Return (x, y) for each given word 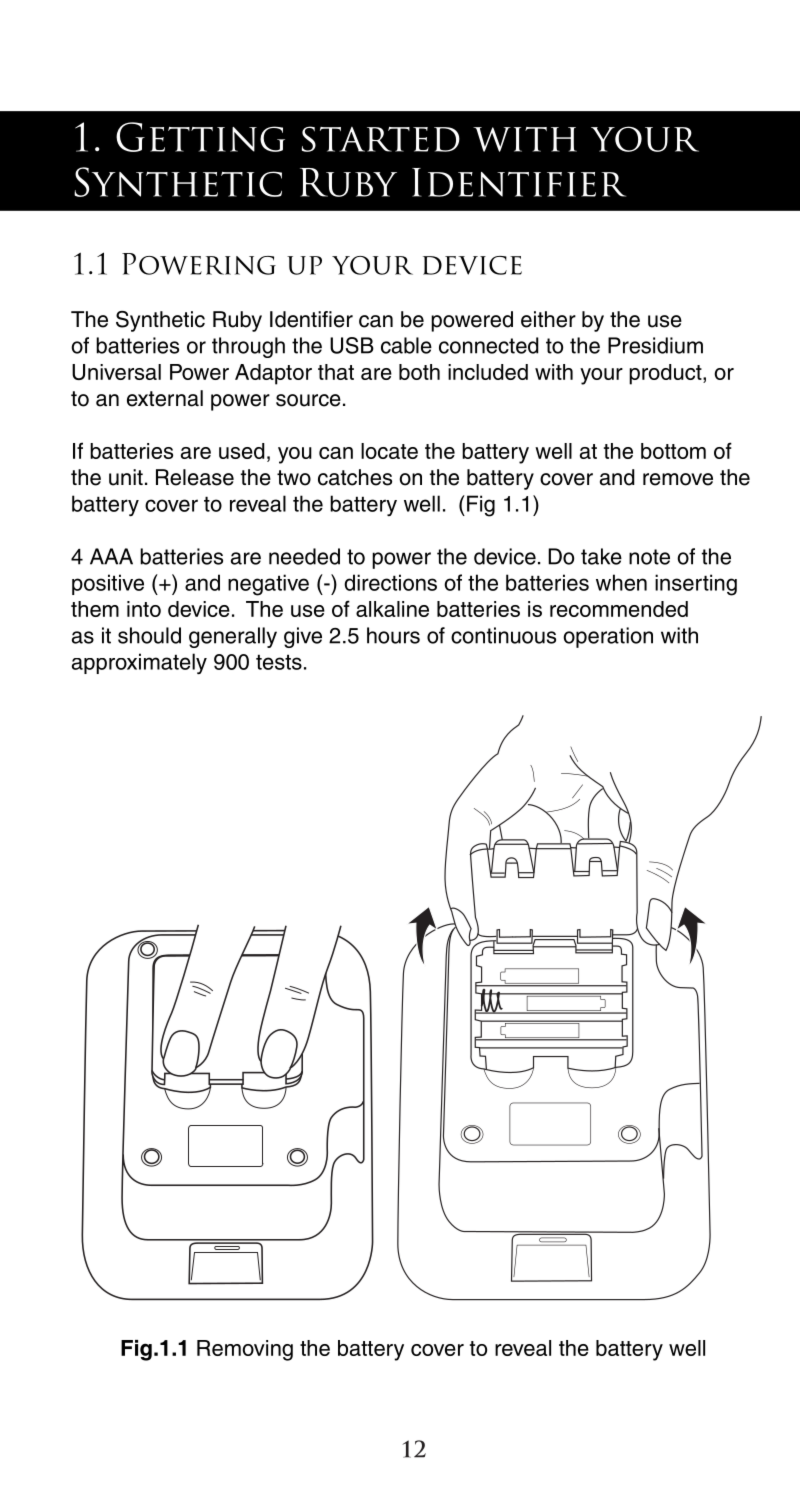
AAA (111, 556)
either (548, 319)
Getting (200, 137)
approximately (139, 663)
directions (390, 582)
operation (608, 637)
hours (393, 635)
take (601, 556)
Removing (245, 1350)
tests (279, 662)
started (381, 139)
